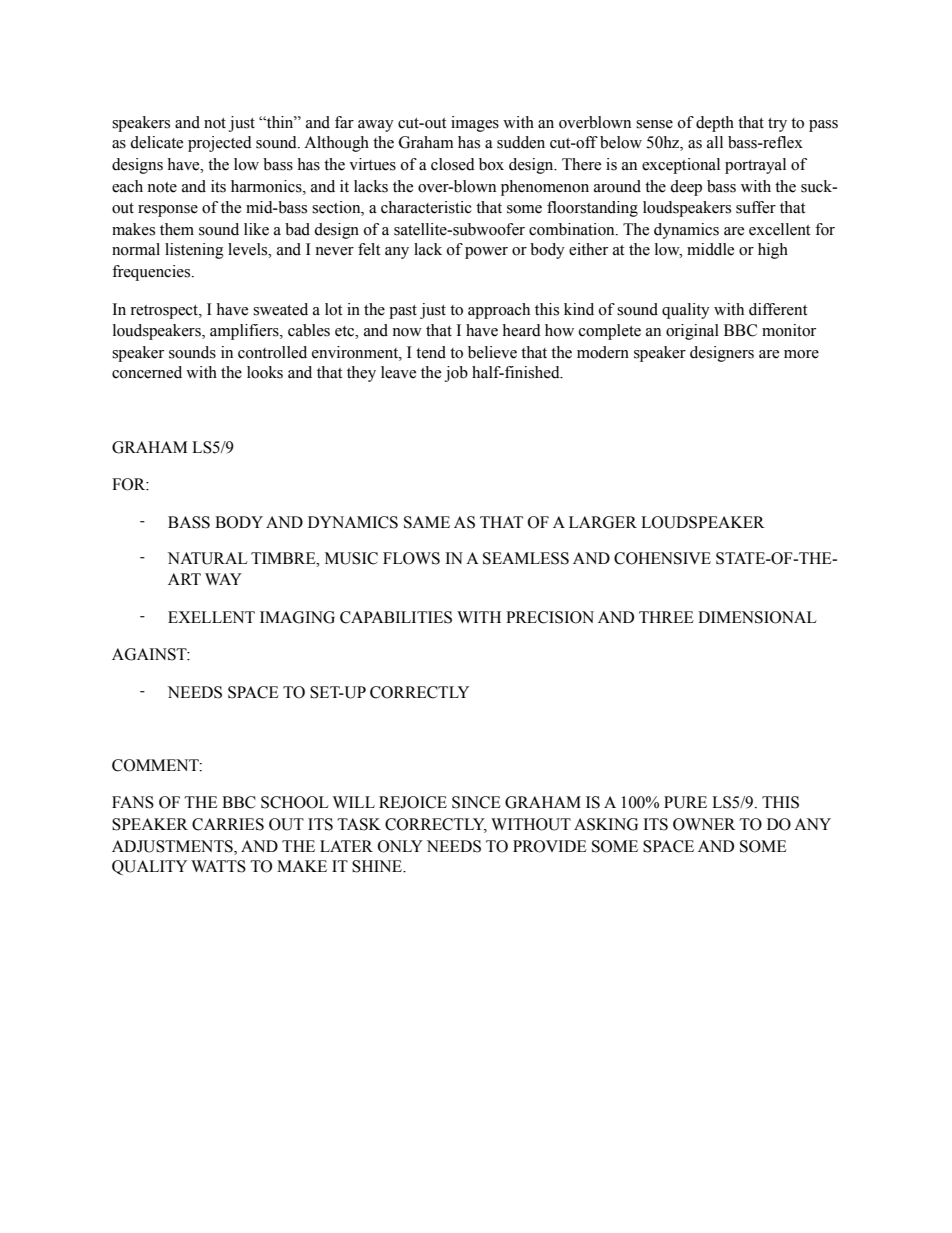  Describe the element at coordinates (715, 142) in the page. I see `all` at that location.
